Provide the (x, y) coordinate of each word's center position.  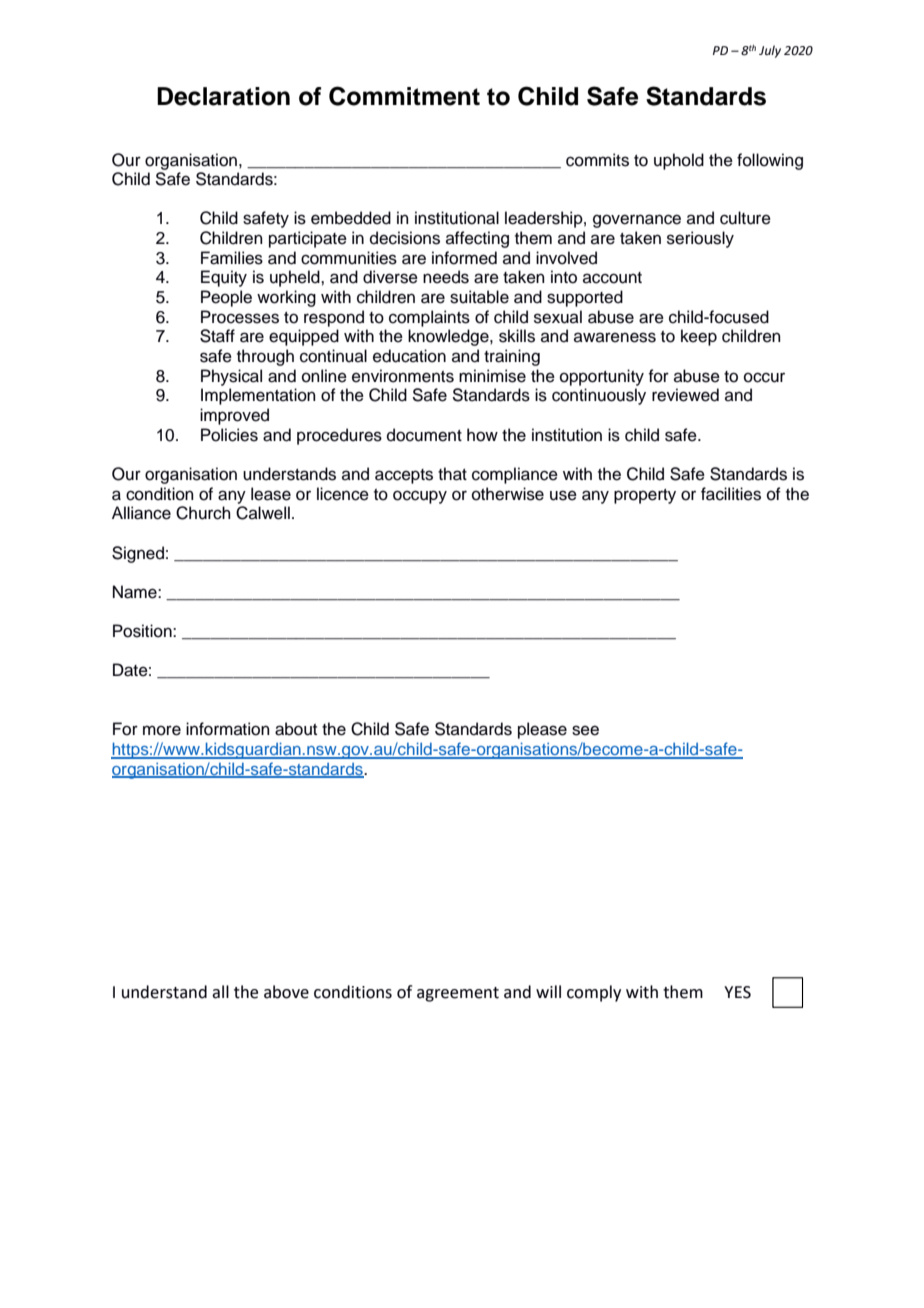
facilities (731, 494)
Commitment (404, 96)
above (286, 992)
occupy (420, 497)
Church (203, 513)
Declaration (223, 96)
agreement (458, 994)
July (770, 51)
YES (737, 992)
